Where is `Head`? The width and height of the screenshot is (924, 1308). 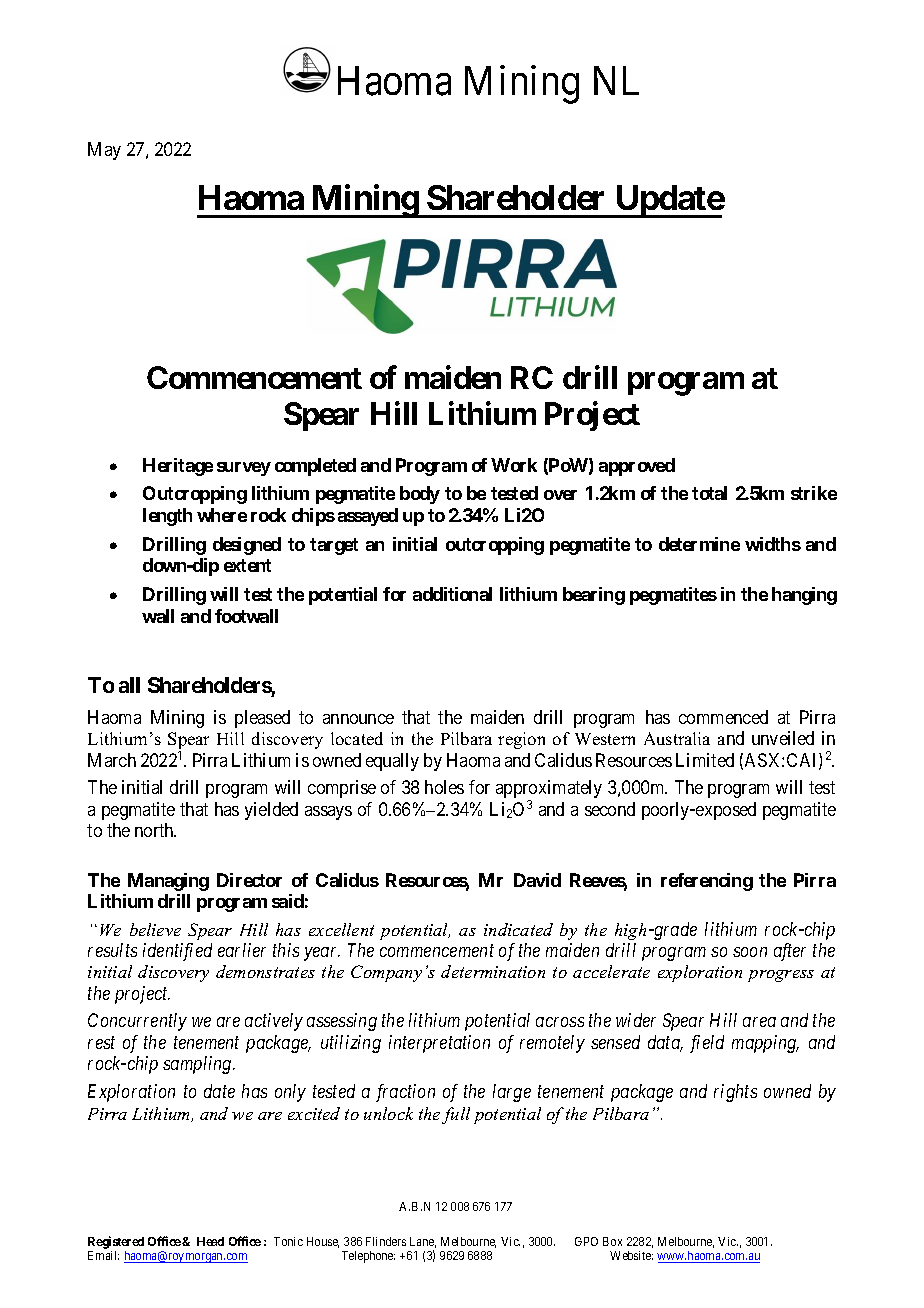 Head is located at coordinates (210, 1241).
